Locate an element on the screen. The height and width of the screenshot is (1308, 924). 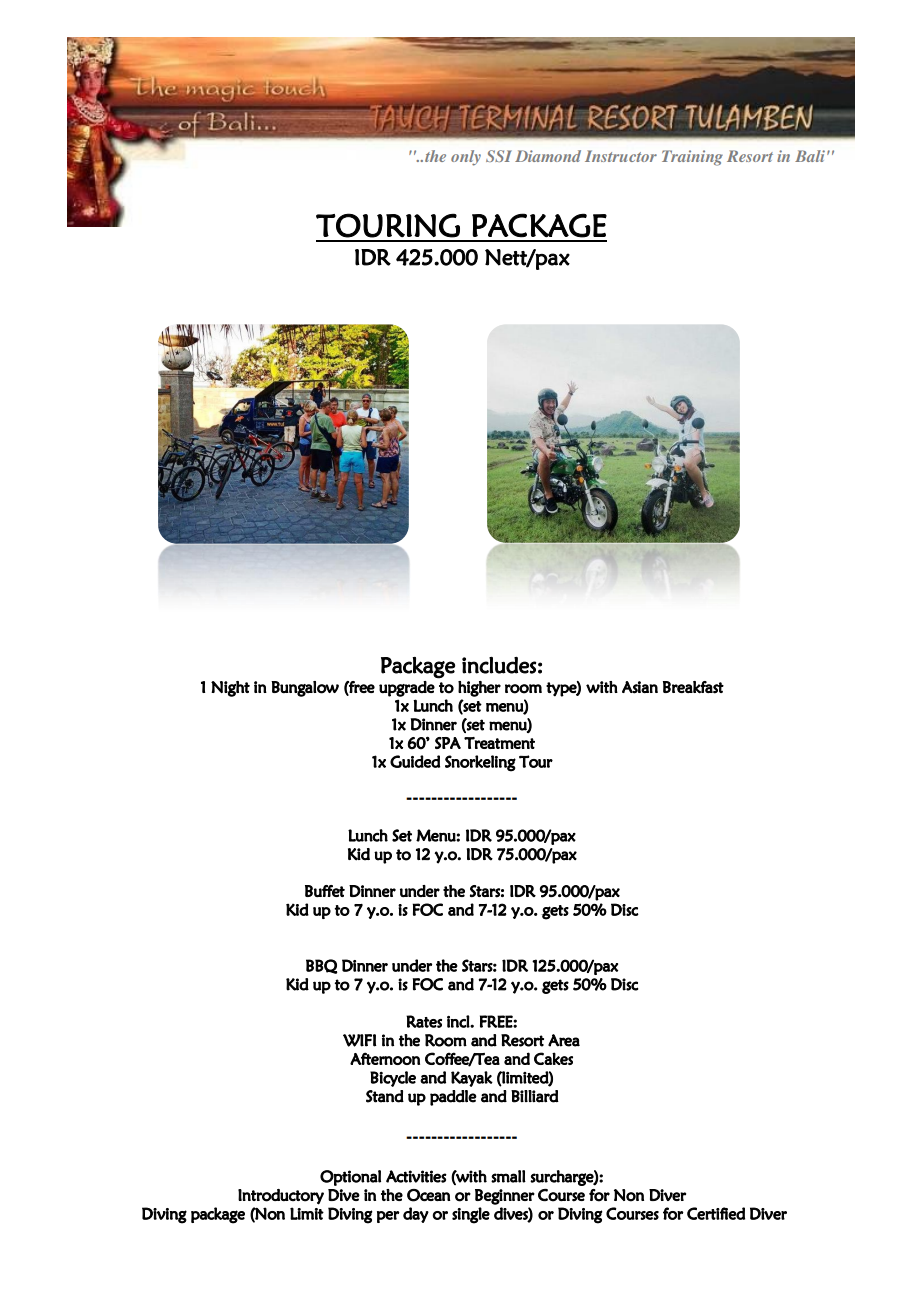
Asian is located at coordinates (640, 687).
